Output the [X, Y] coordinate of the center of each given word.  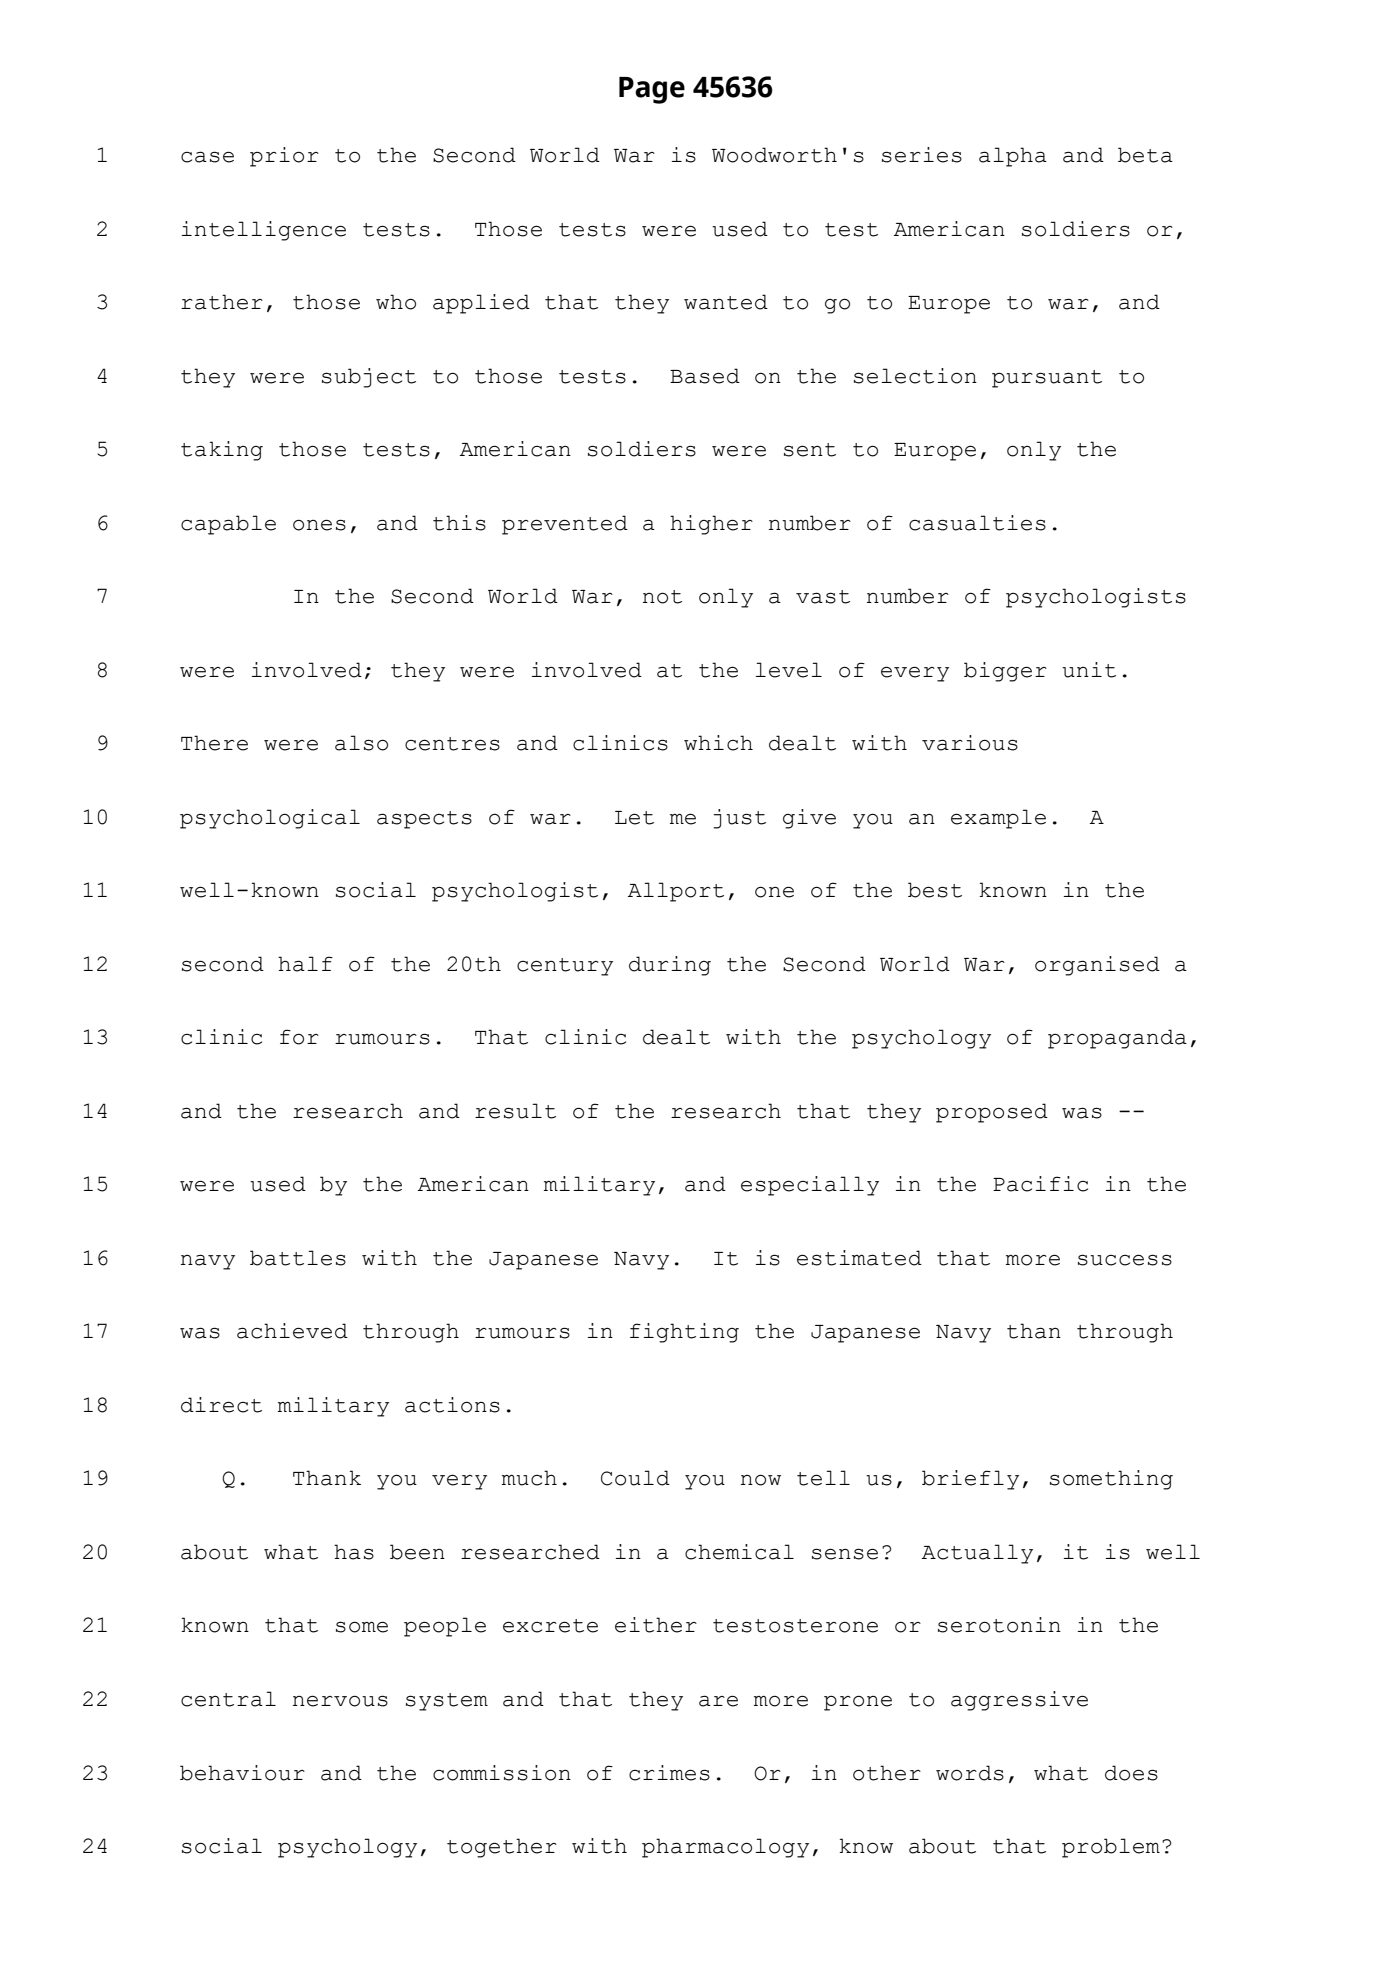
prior [284, 157]
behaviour [242, 1773]
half [305, 964]
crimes [669, 1773]
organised [1097, 966]
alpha [1013, 157]
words [970, 1773]
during [670, 966]
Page [652, 90]
